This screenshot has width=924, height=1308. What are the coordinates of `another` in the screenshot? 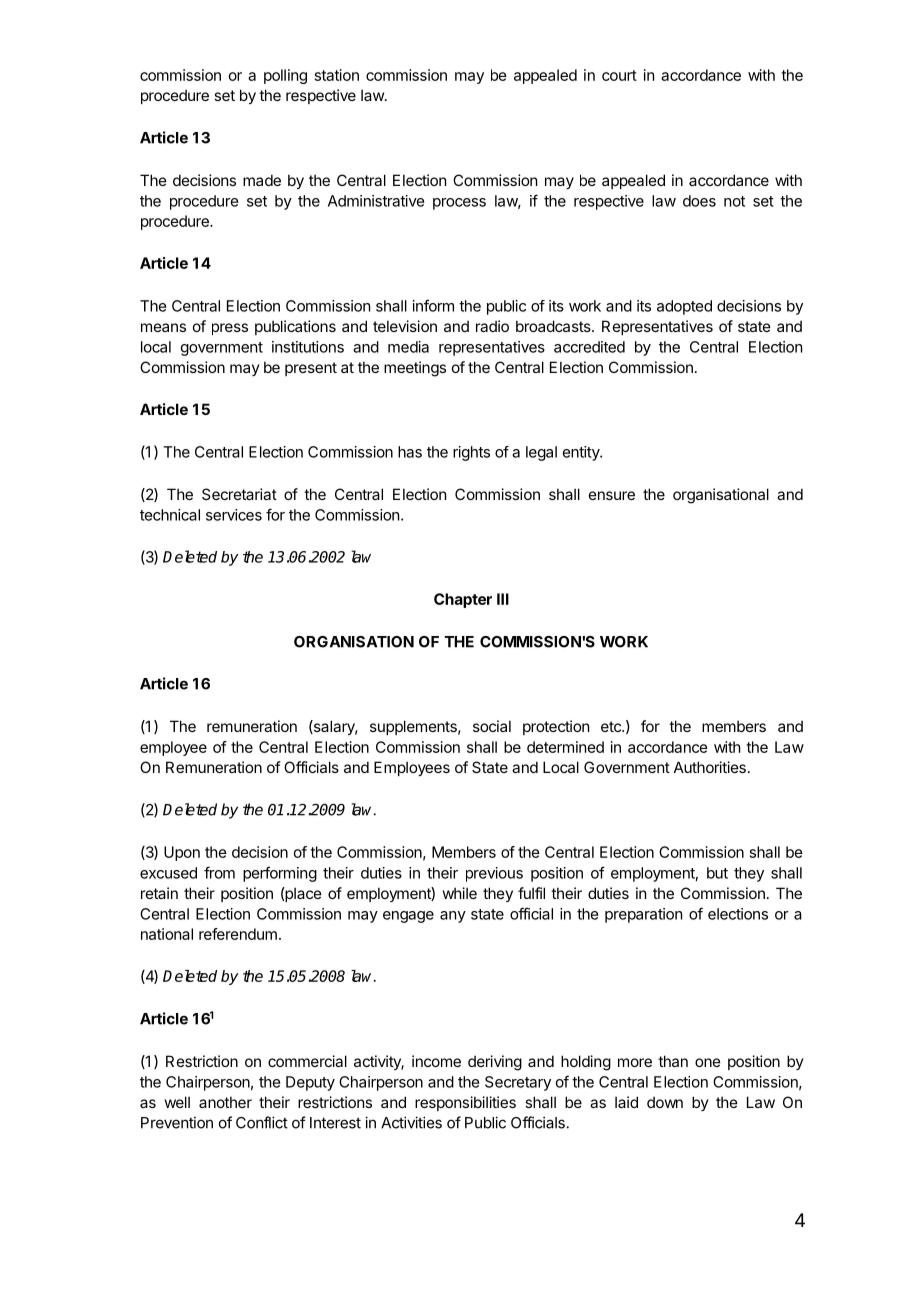 It's located at (225, 1102).
